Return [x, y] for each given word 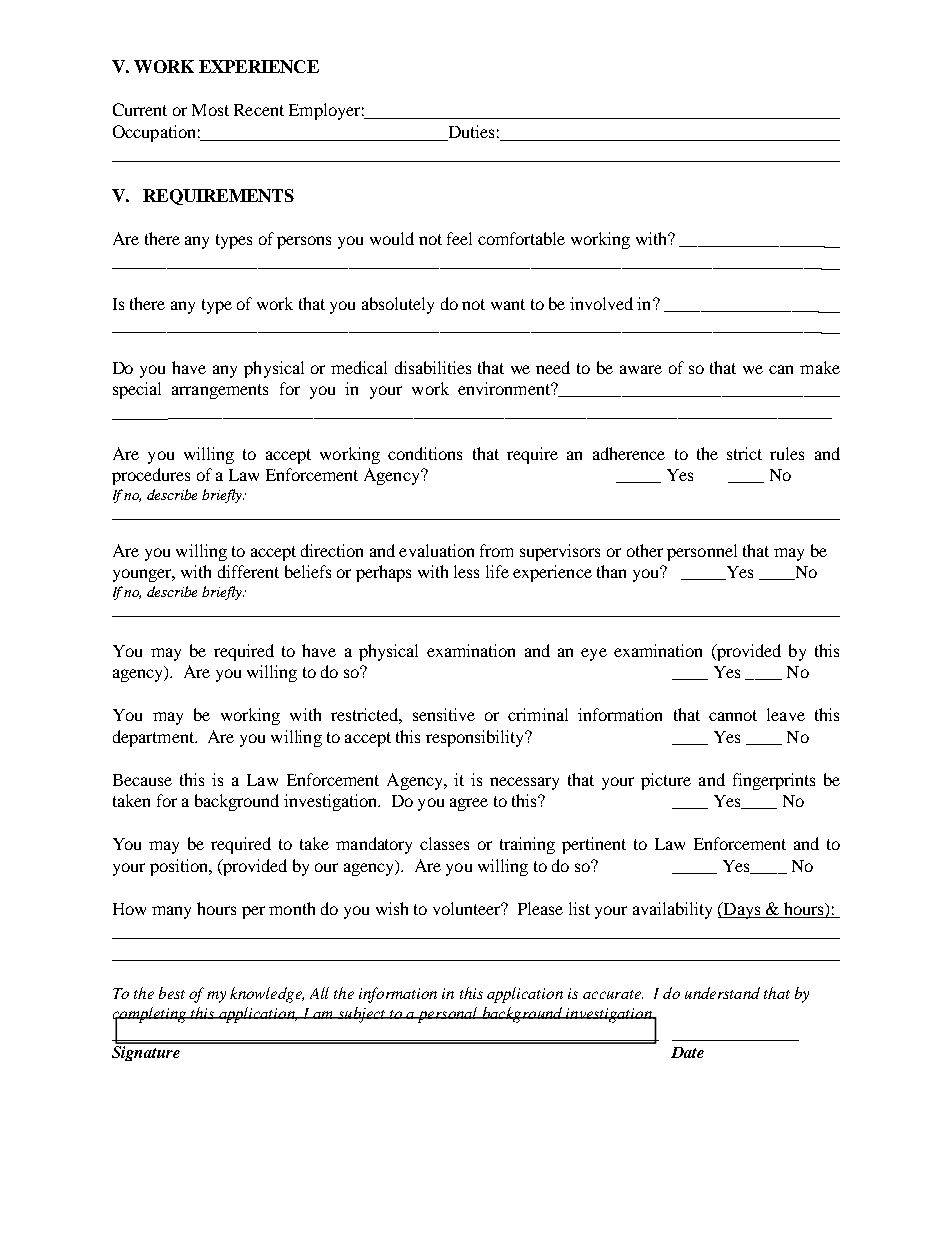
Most [210, 110]
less [466, 571]
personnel [702, 552]
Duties [471, 131]
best [172, 993]
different [248, 571]
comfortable [521, 238]
